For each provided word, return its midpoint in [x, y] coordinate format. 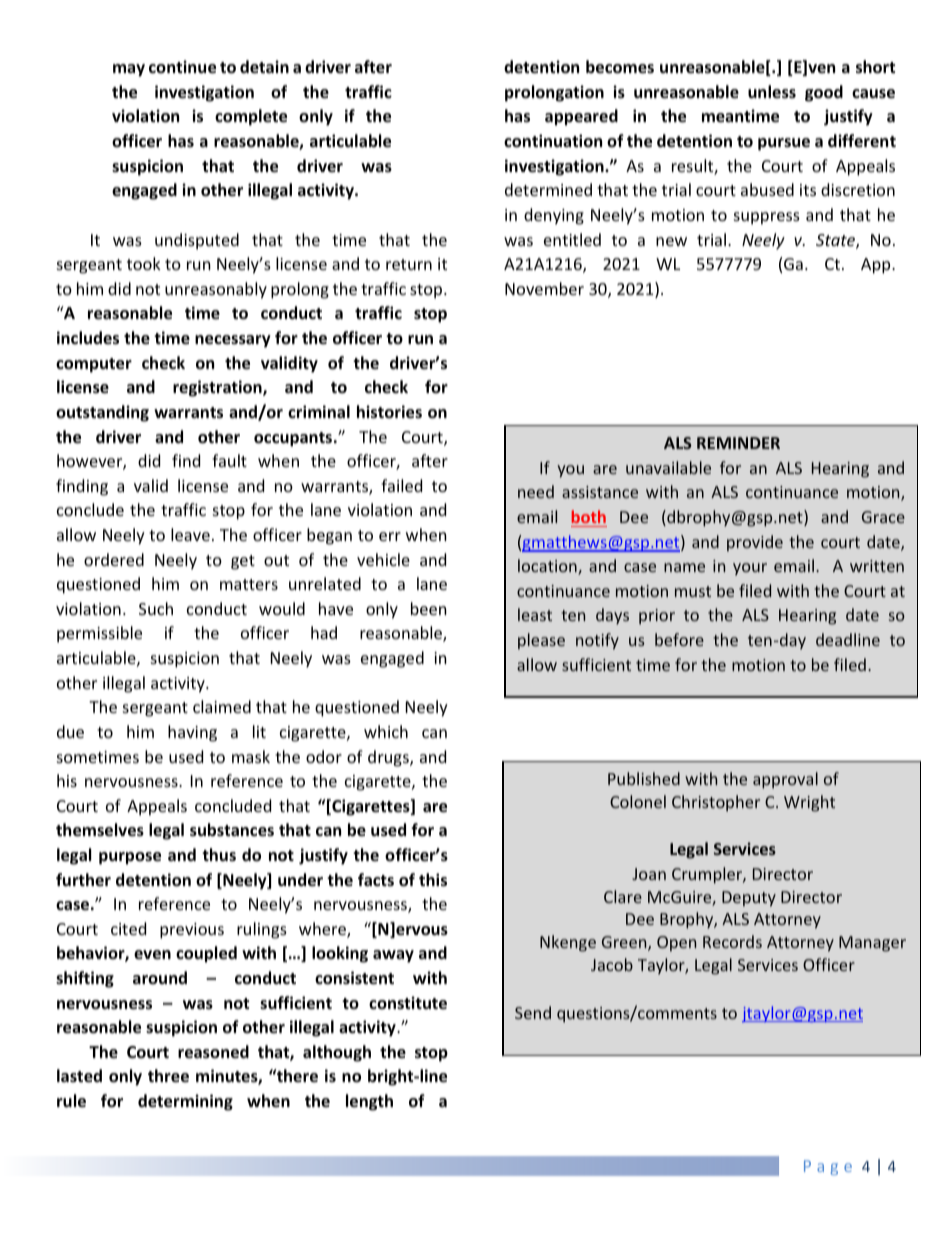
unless [772, 92]
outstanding [102, 413]
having [192, 733]
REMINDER [738, 443]
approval [785, 780]
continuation [553, 141]
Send [533, 1012]
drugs [389, 758]
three [168, 1076]
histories [389, 412]
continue [182, 67]
